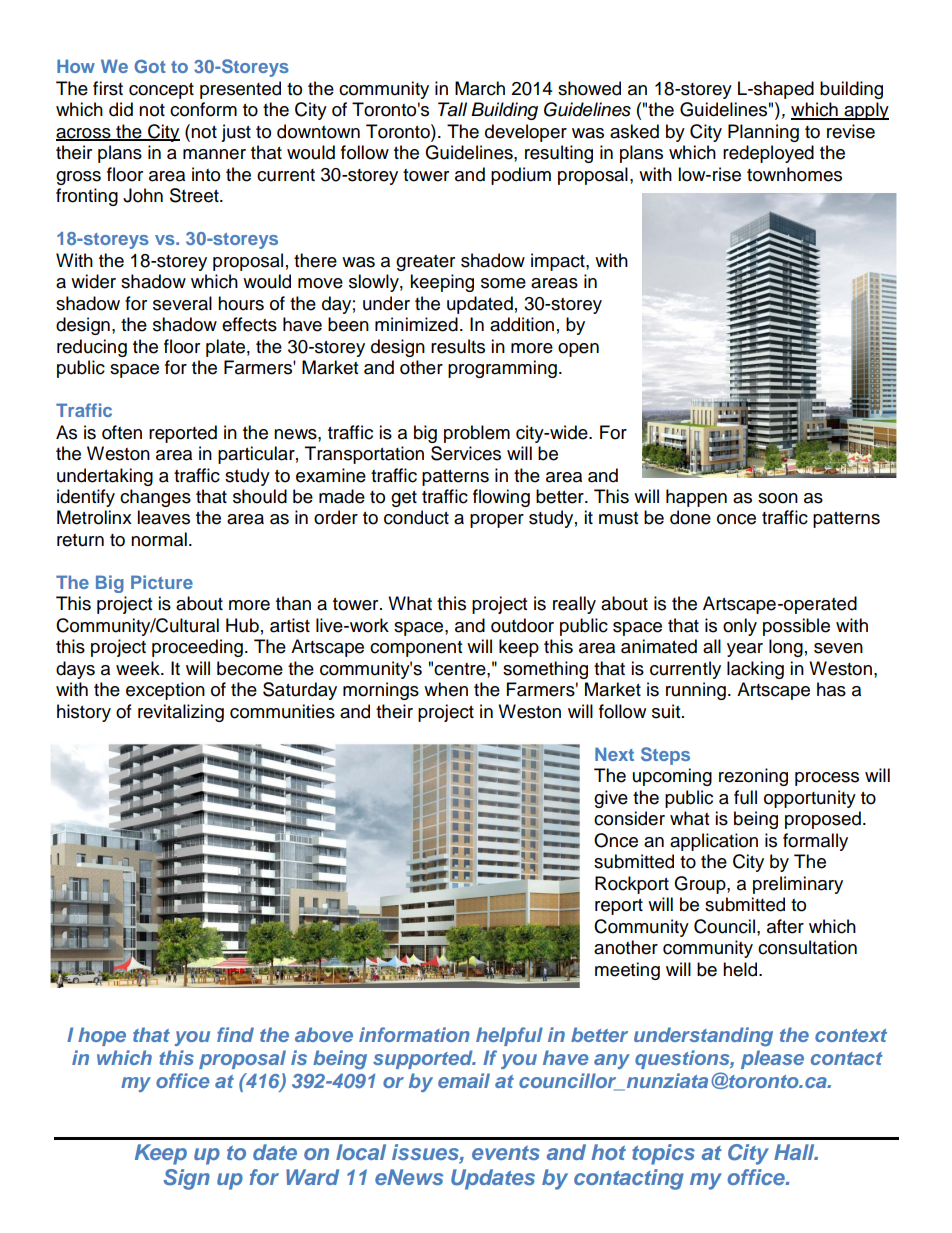 This screenshot has width=952, height=1233. I want to click on Planning, so click(763, 133).
